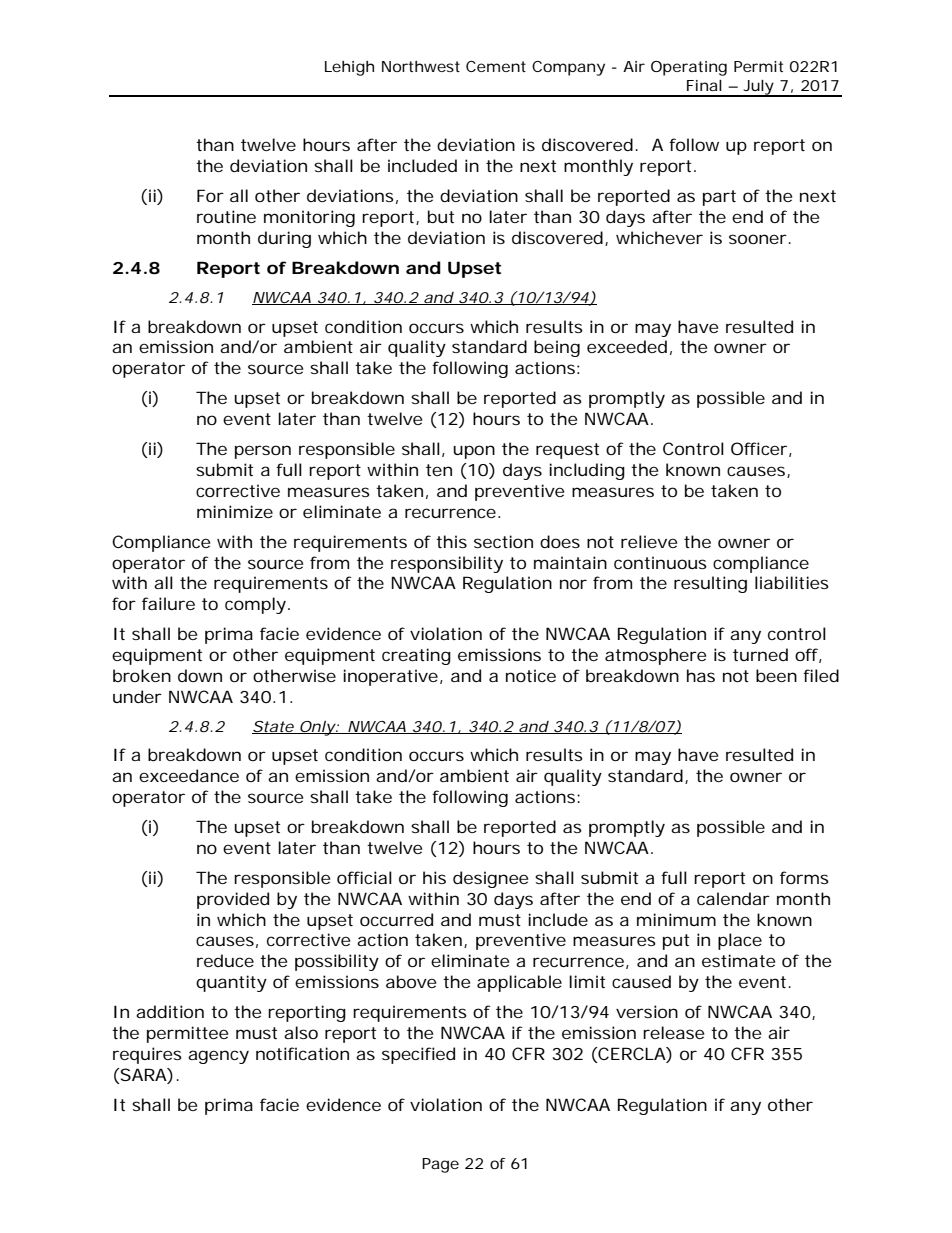  What do you see at coordinates (557, 348) in the screenshot?
I see `being` at bounding box center [557, 348].
